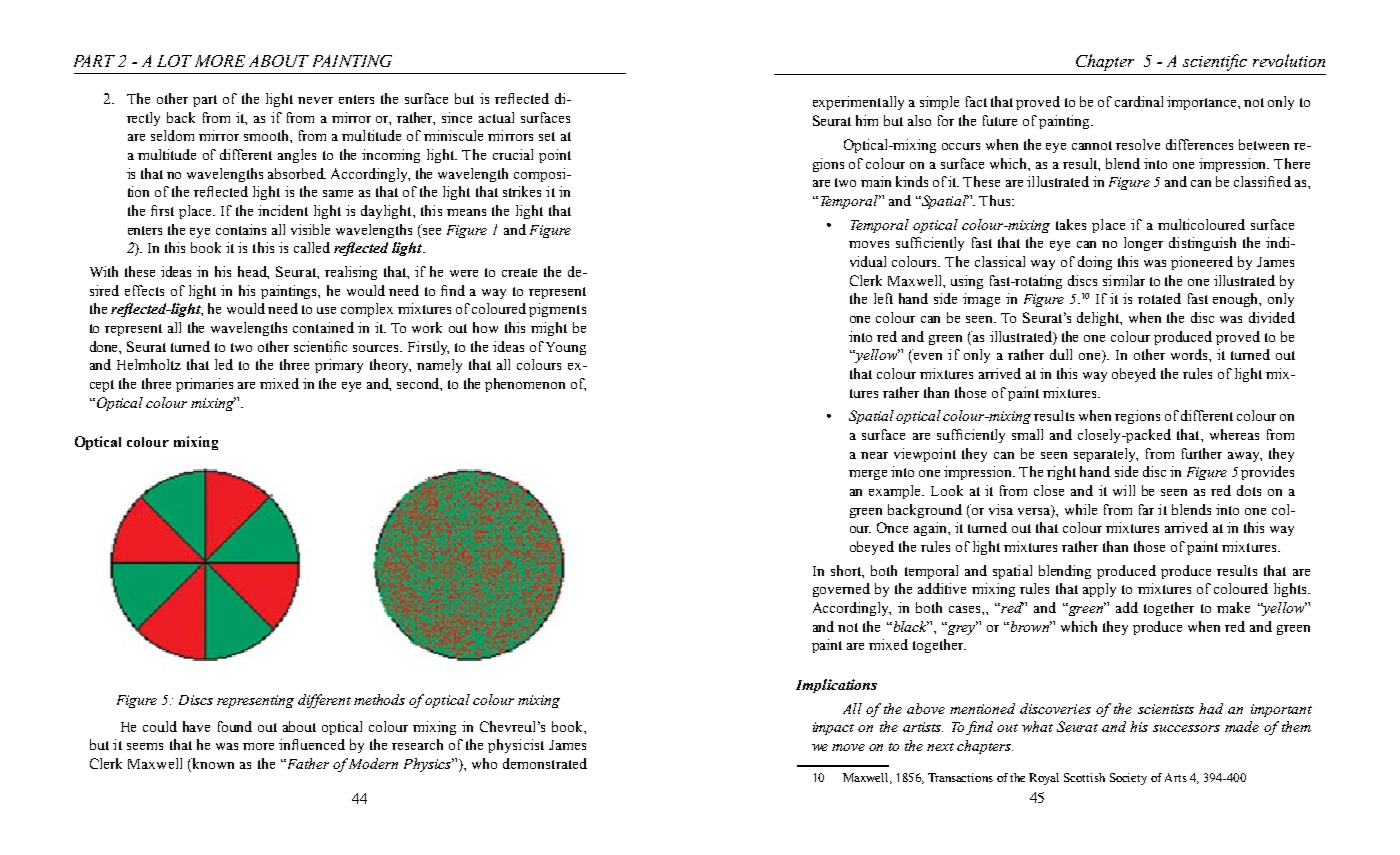 Image resolution: width=1400 pixels, height=855 pixels. What do you see at coordinates (1176, 777) in the screenshot?
I see `Arts` at bounding box center [1176, 777].
